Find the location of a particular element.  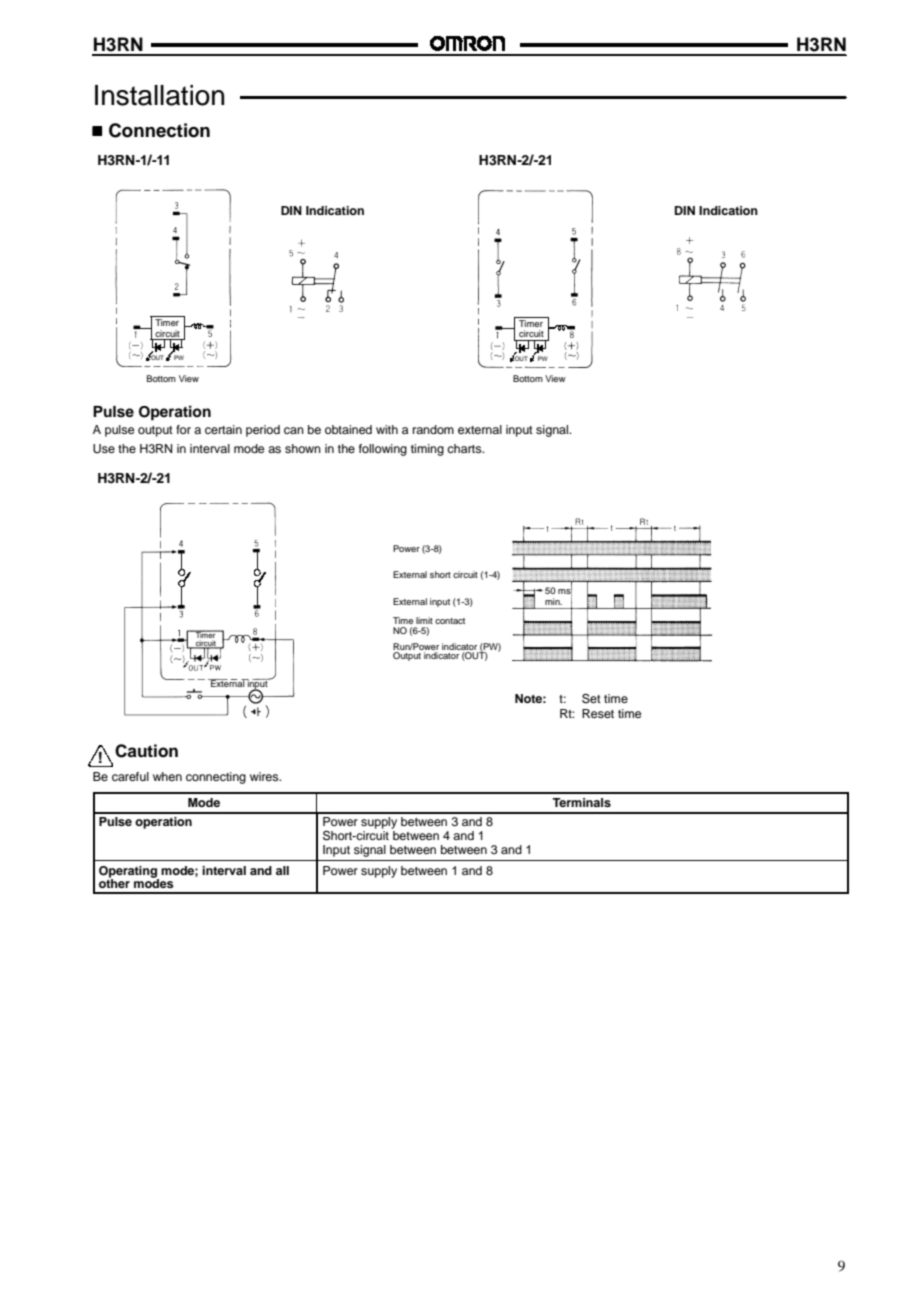

when is located at coordinates (167, 776).
